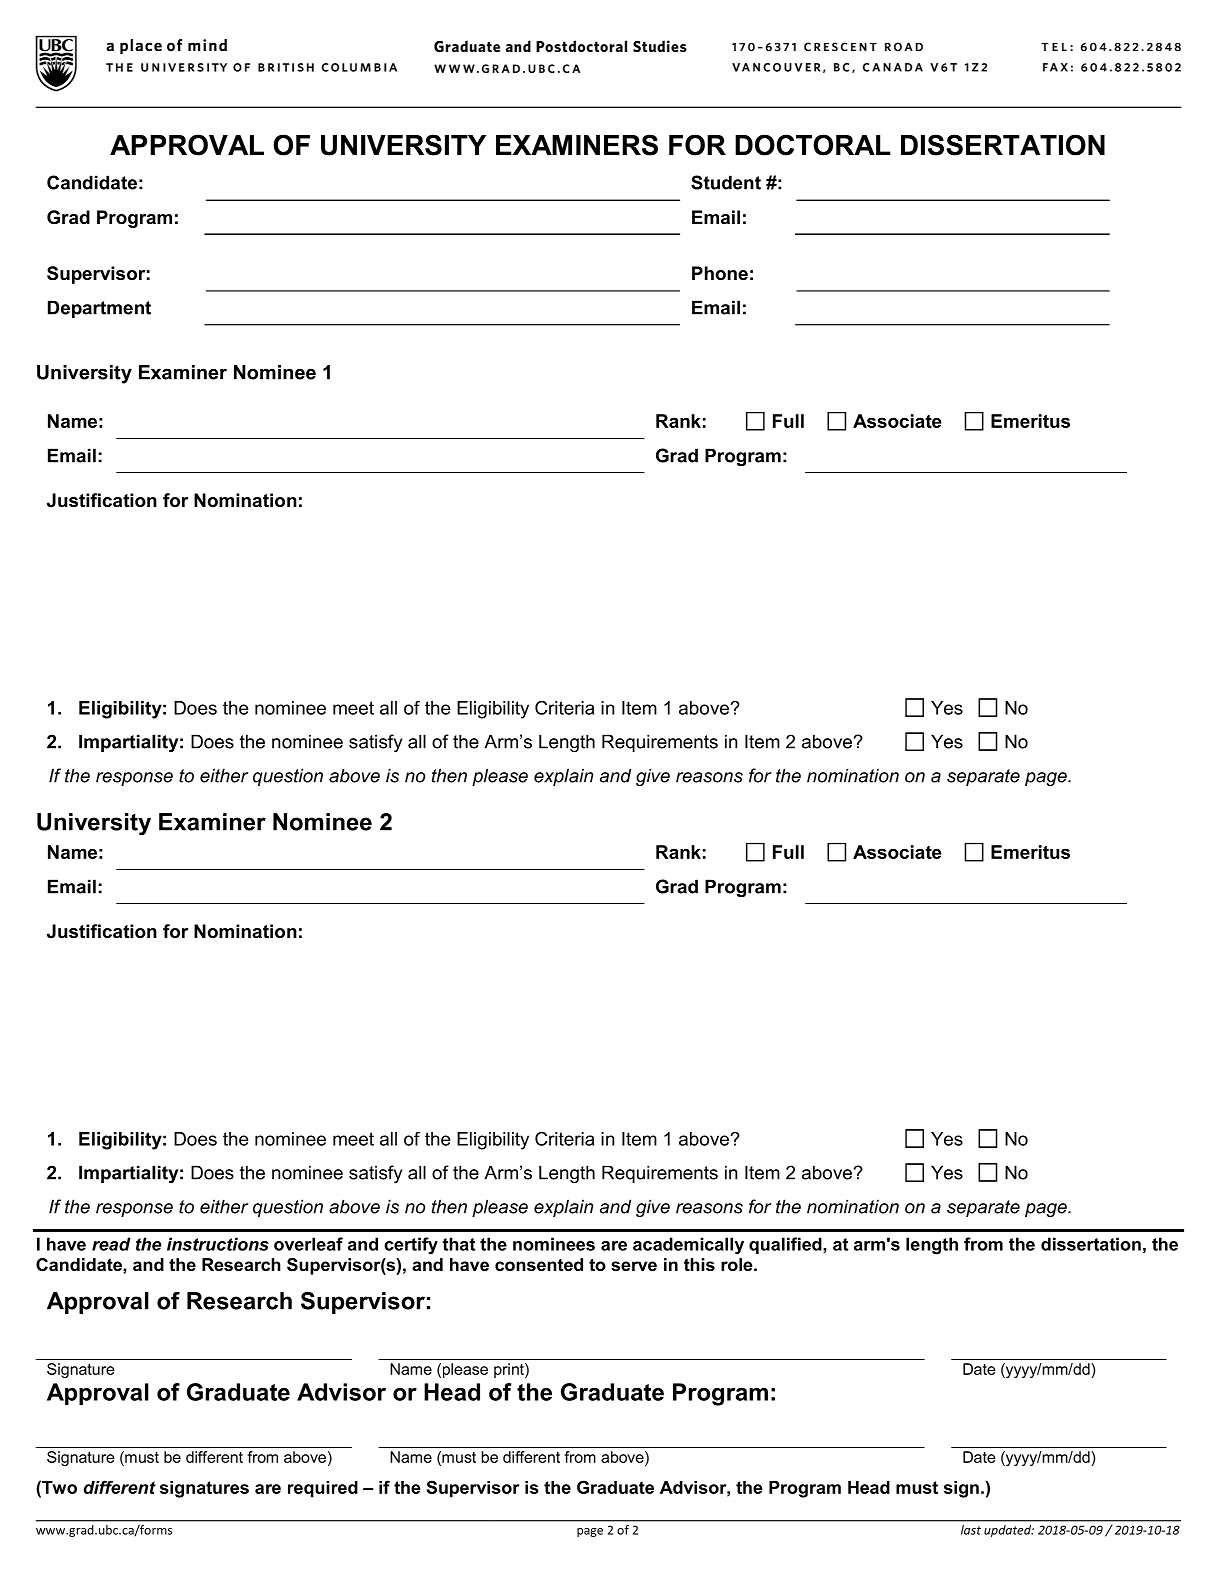 The height and width of the document is (1574, 1217). Describe the element at coordinates (726, 182) in the document. I see `Student` at that location.
